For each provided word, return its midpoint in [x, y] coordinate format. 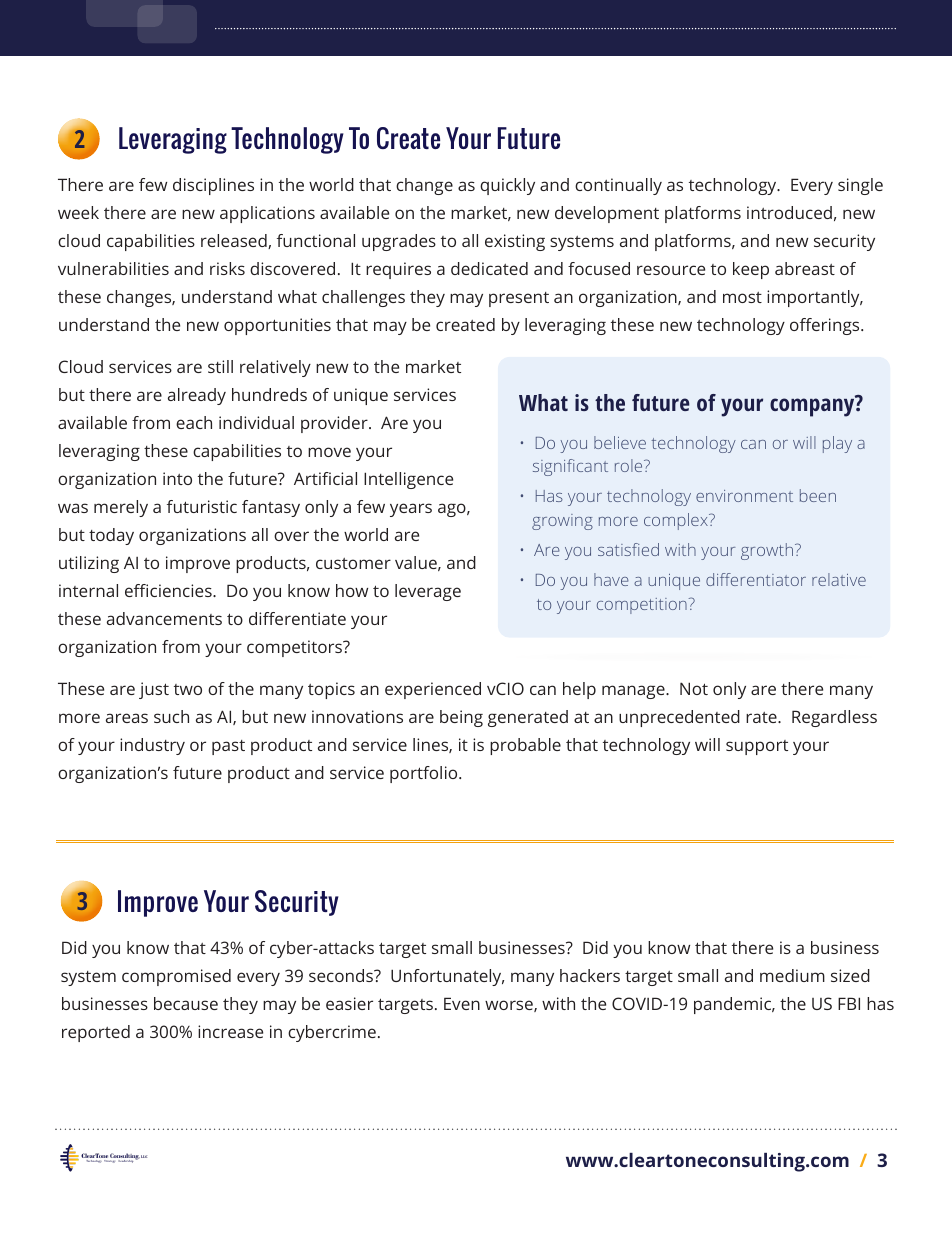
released [235, 241]
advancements [164, 618]
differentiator [756, 579]
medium [792, 975]
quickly [507, 186]
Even [462, 1003]
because [186, 1003]
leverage [428, 592]
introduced [789, 212]
